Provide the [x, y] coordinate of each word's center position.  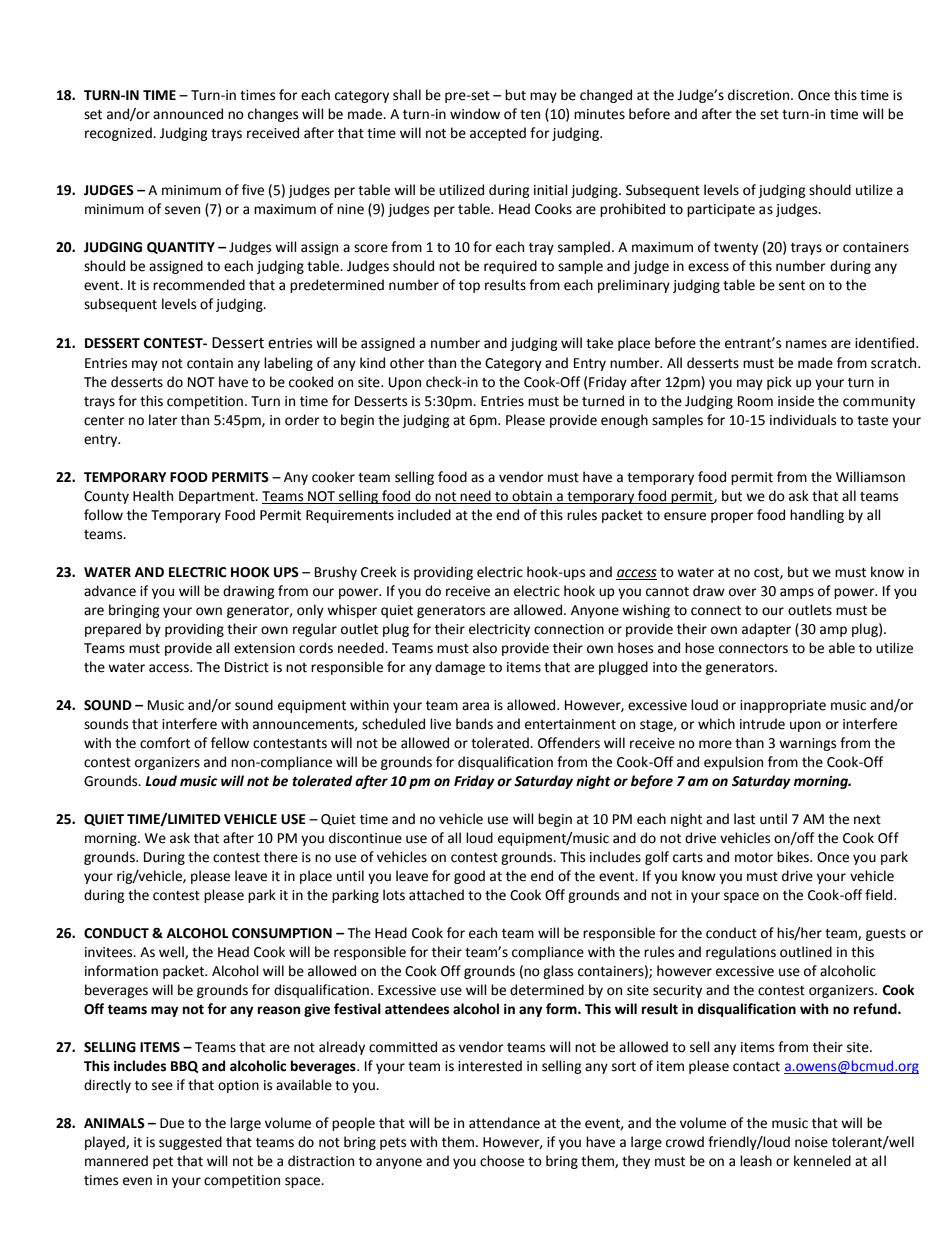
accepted [498, 134]
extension [264, 648]
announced [188, 114]
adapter [766, 630]
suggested [190, 1143]
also [485, 648]
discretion [760, 95]
